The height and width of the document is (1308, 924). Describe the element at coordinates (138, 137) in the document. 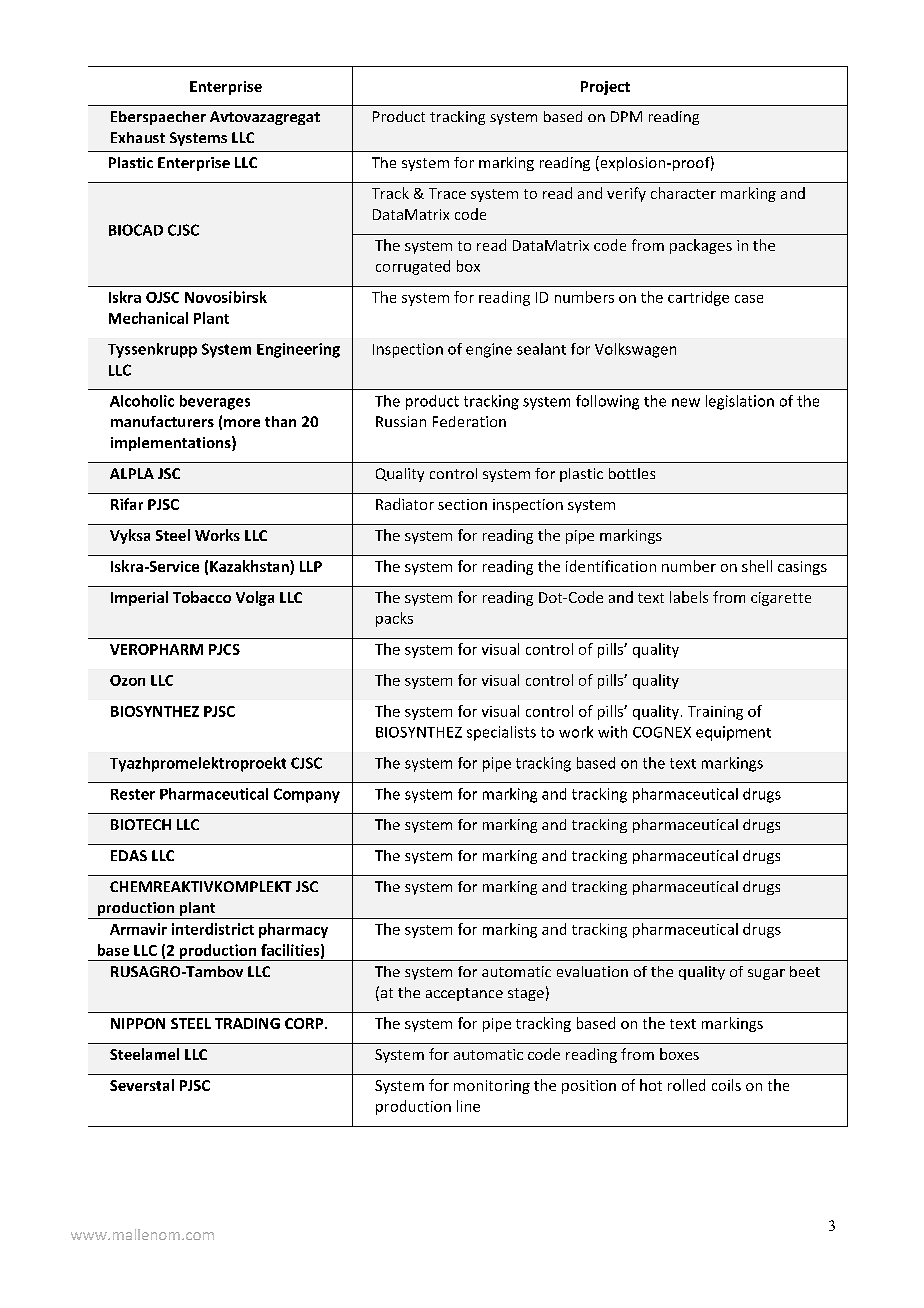

I see `Exhaust` at that location.
